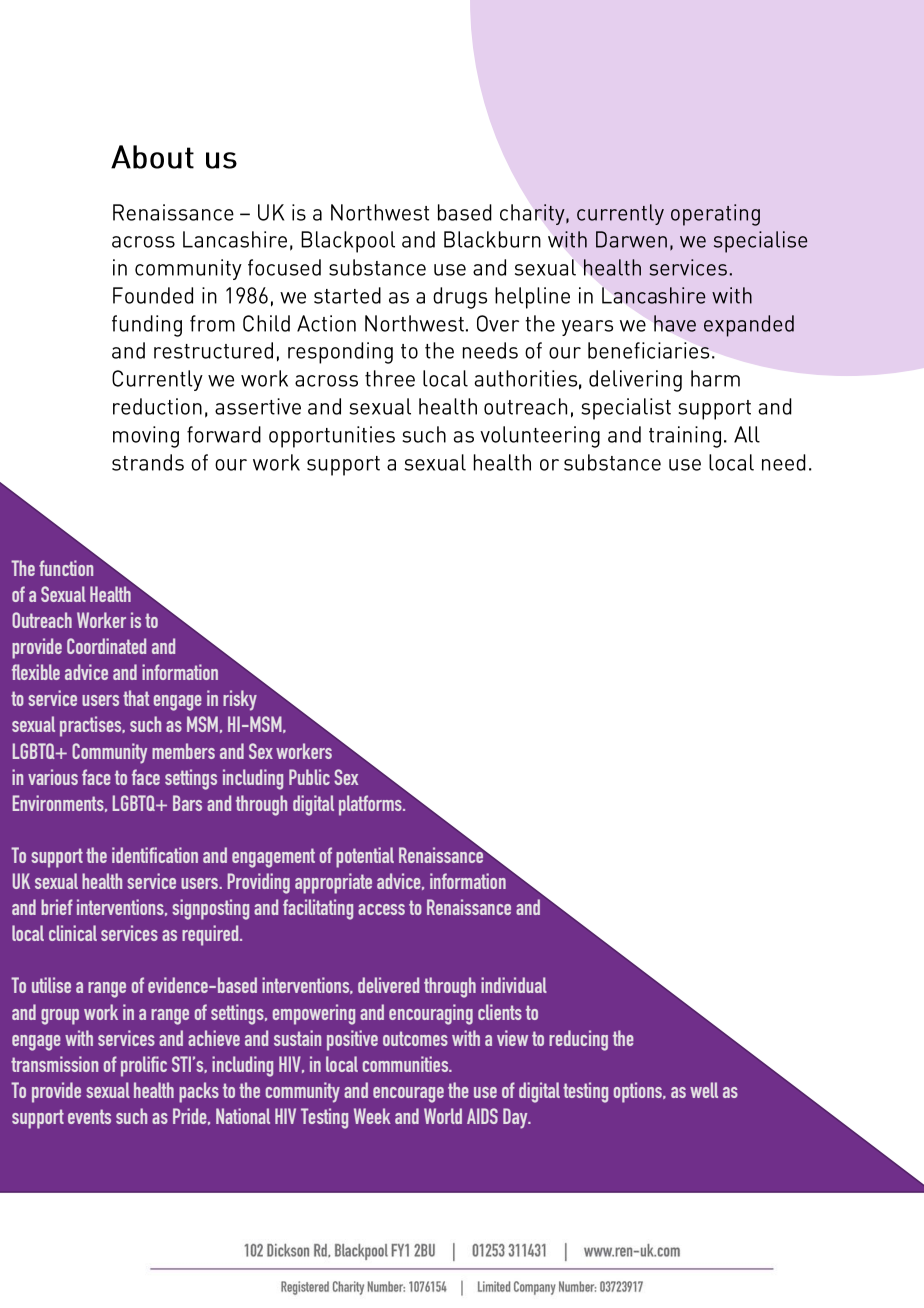 This document has height=1308, width=924. What do you see at coordinates (371, 805) in the document?
I see `platforms` at bounding box center [371, 805].
